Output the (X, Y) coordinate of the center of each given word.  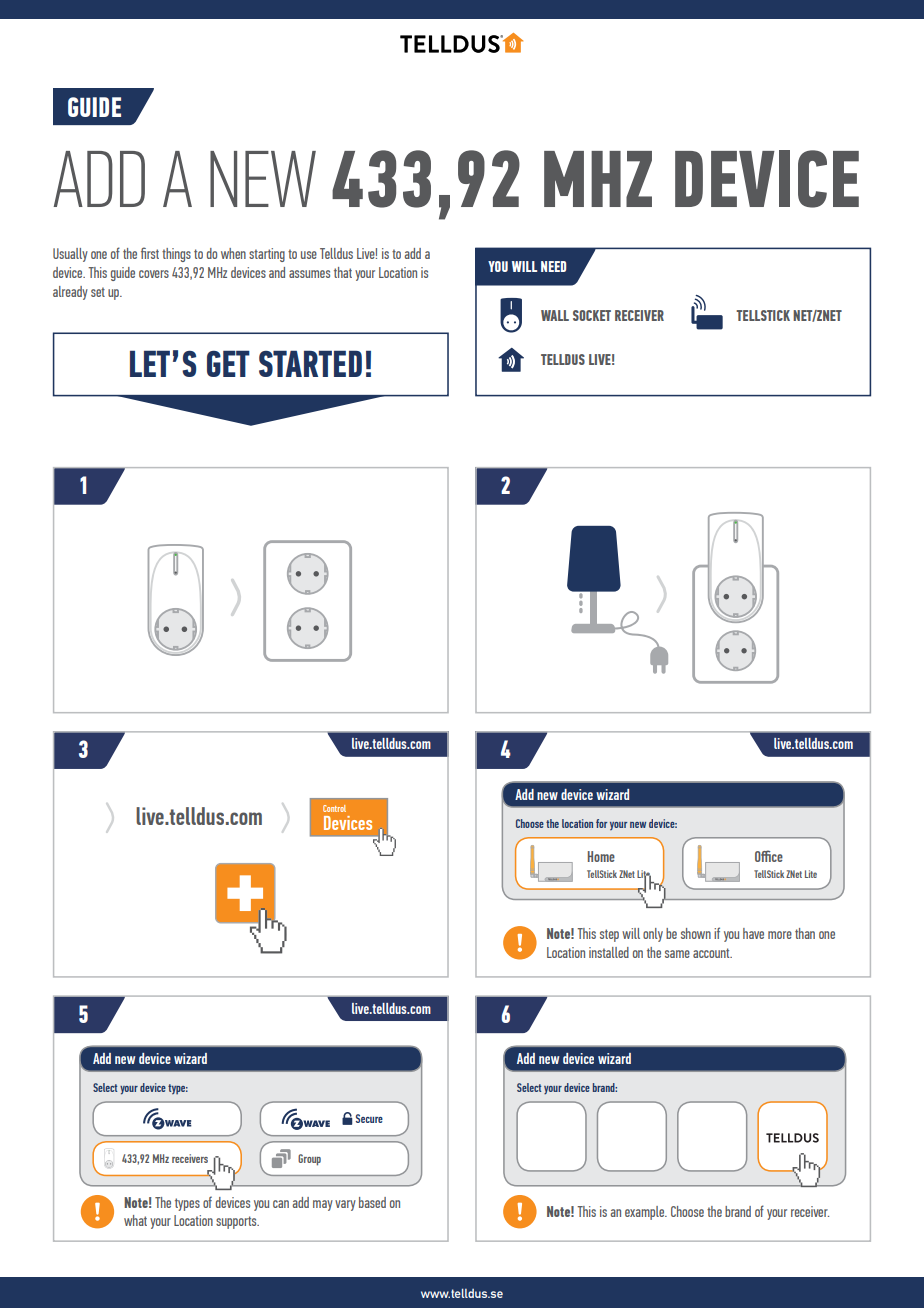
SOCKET (592, 315)
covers (154, 274)
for (601, 823)
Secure (369, 1118)
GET (228, 363)
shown (696, 933)
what (135, 1220)
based (372, 1202)
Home (601, 856)
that (343, 272)
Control (334, 808)
